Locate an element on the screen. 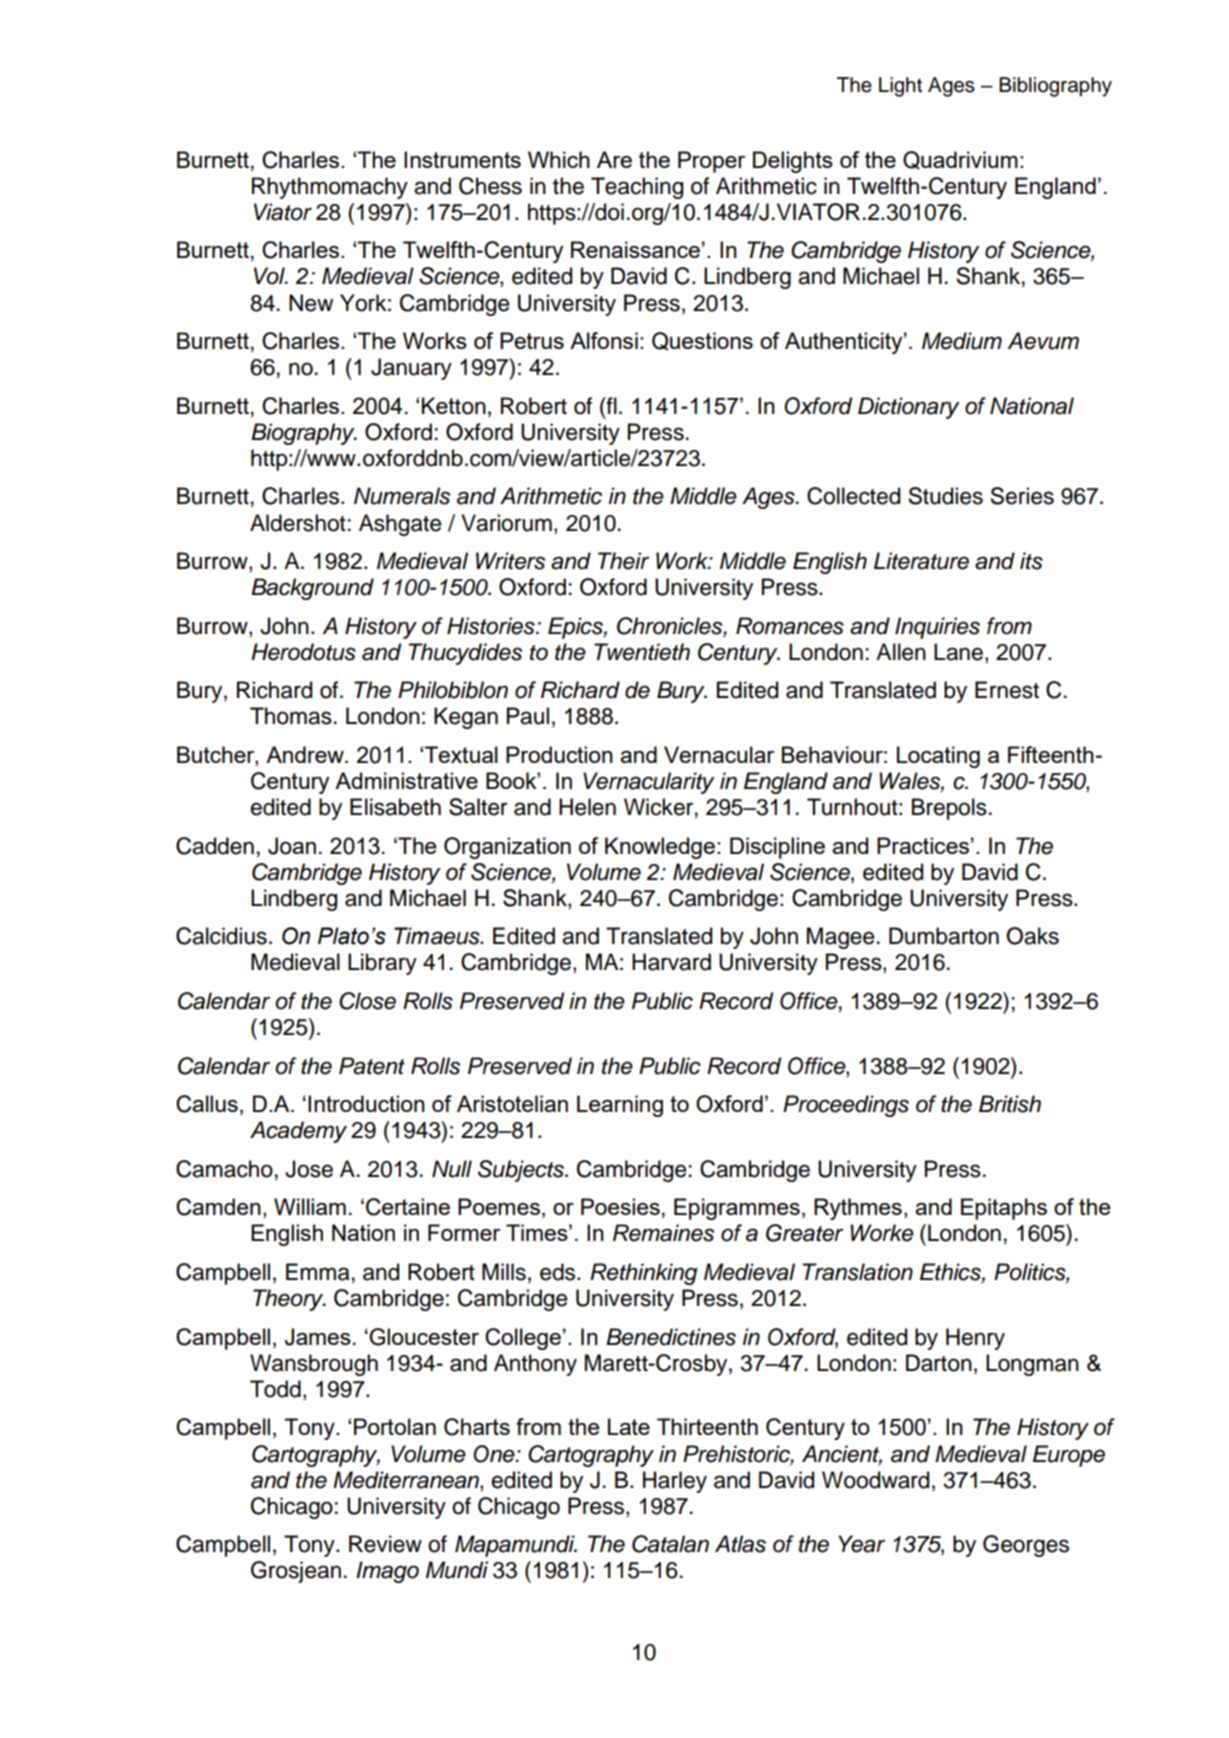 This screenshot has height=1738, width=1229. British is located at coordinates (1010, 1104).
